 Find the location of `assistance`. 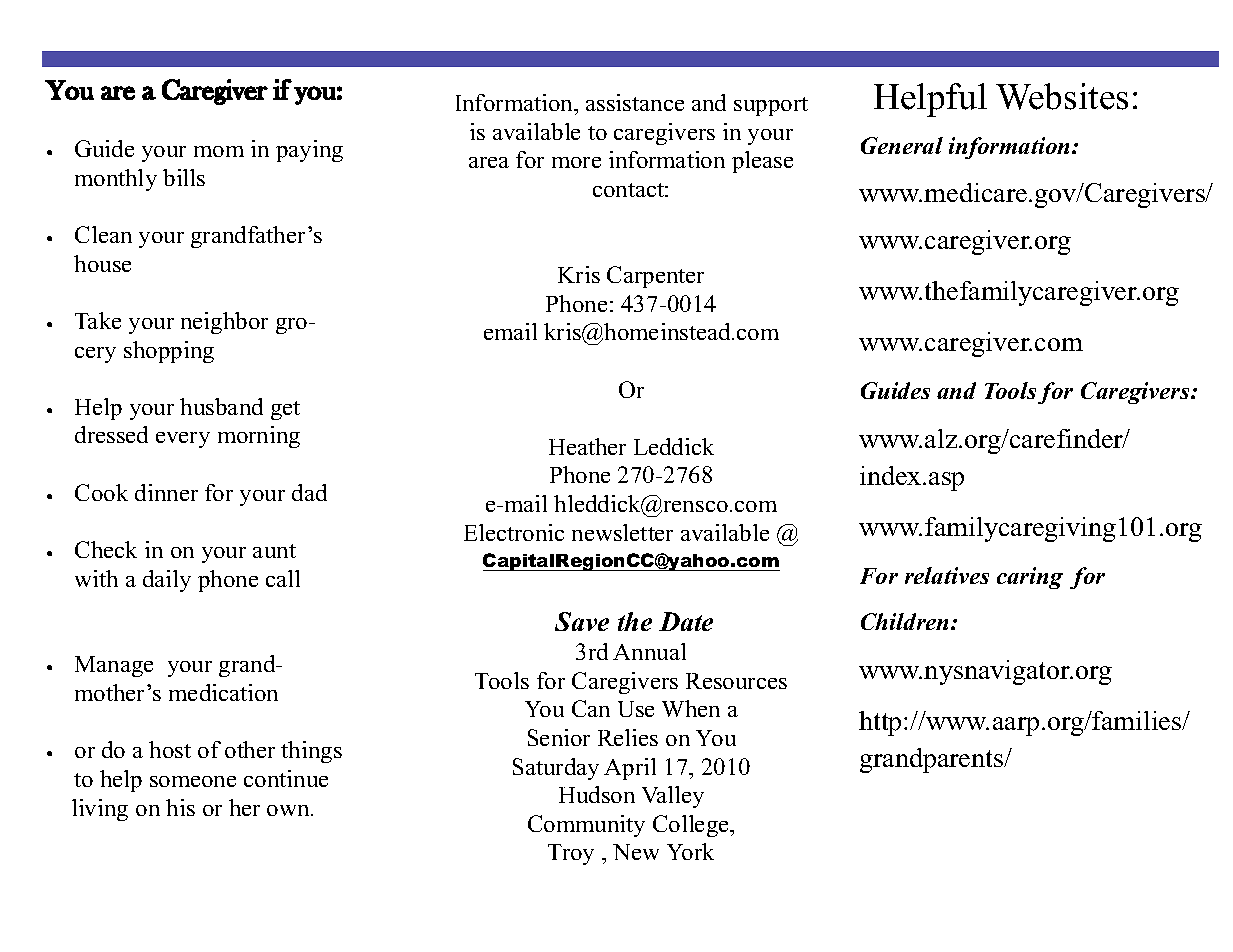

assistance is located at coordinates (635, 102).
